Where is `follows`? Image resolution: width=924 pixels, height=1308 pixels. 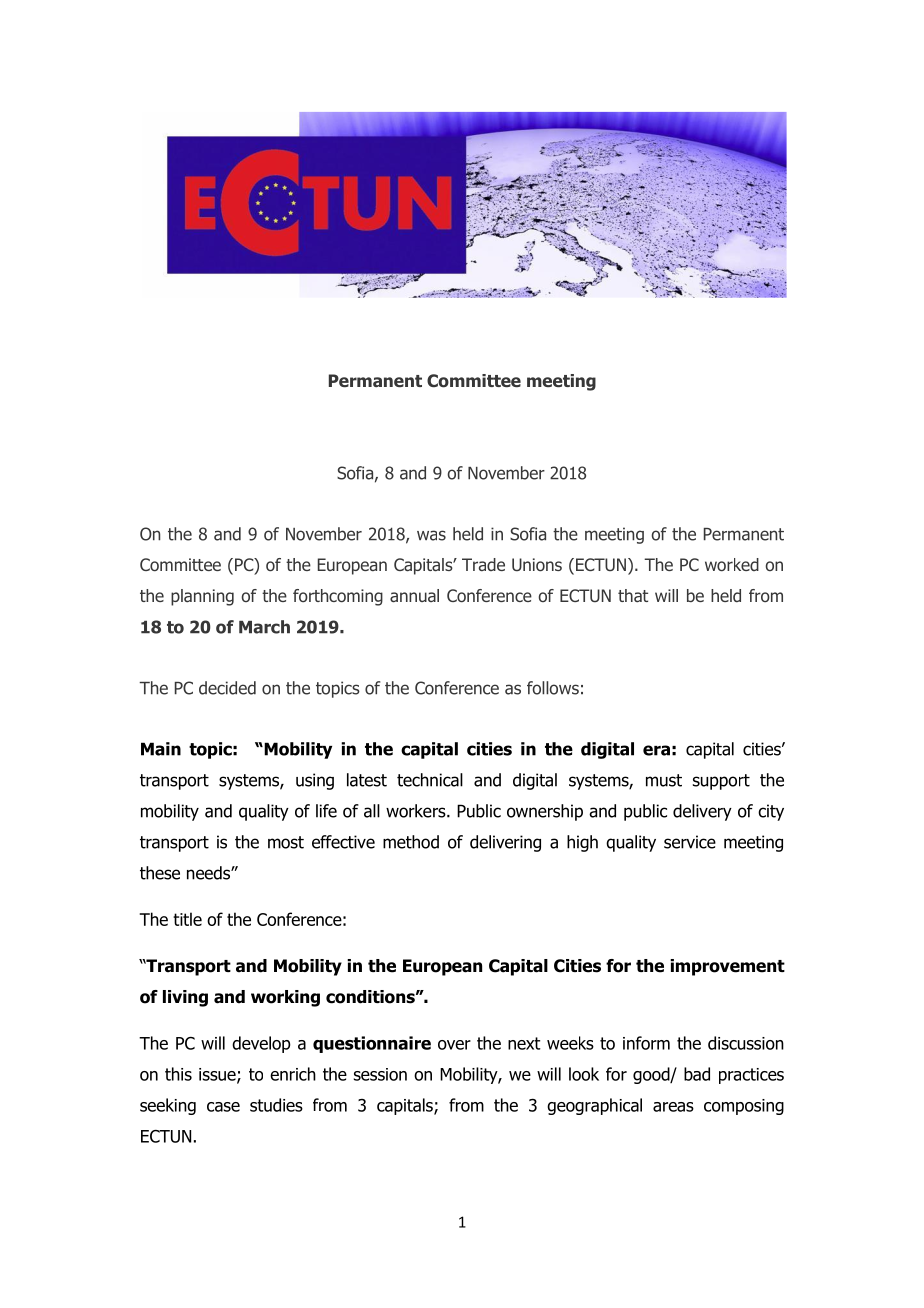
follows is located at coordinates (553, 688).
